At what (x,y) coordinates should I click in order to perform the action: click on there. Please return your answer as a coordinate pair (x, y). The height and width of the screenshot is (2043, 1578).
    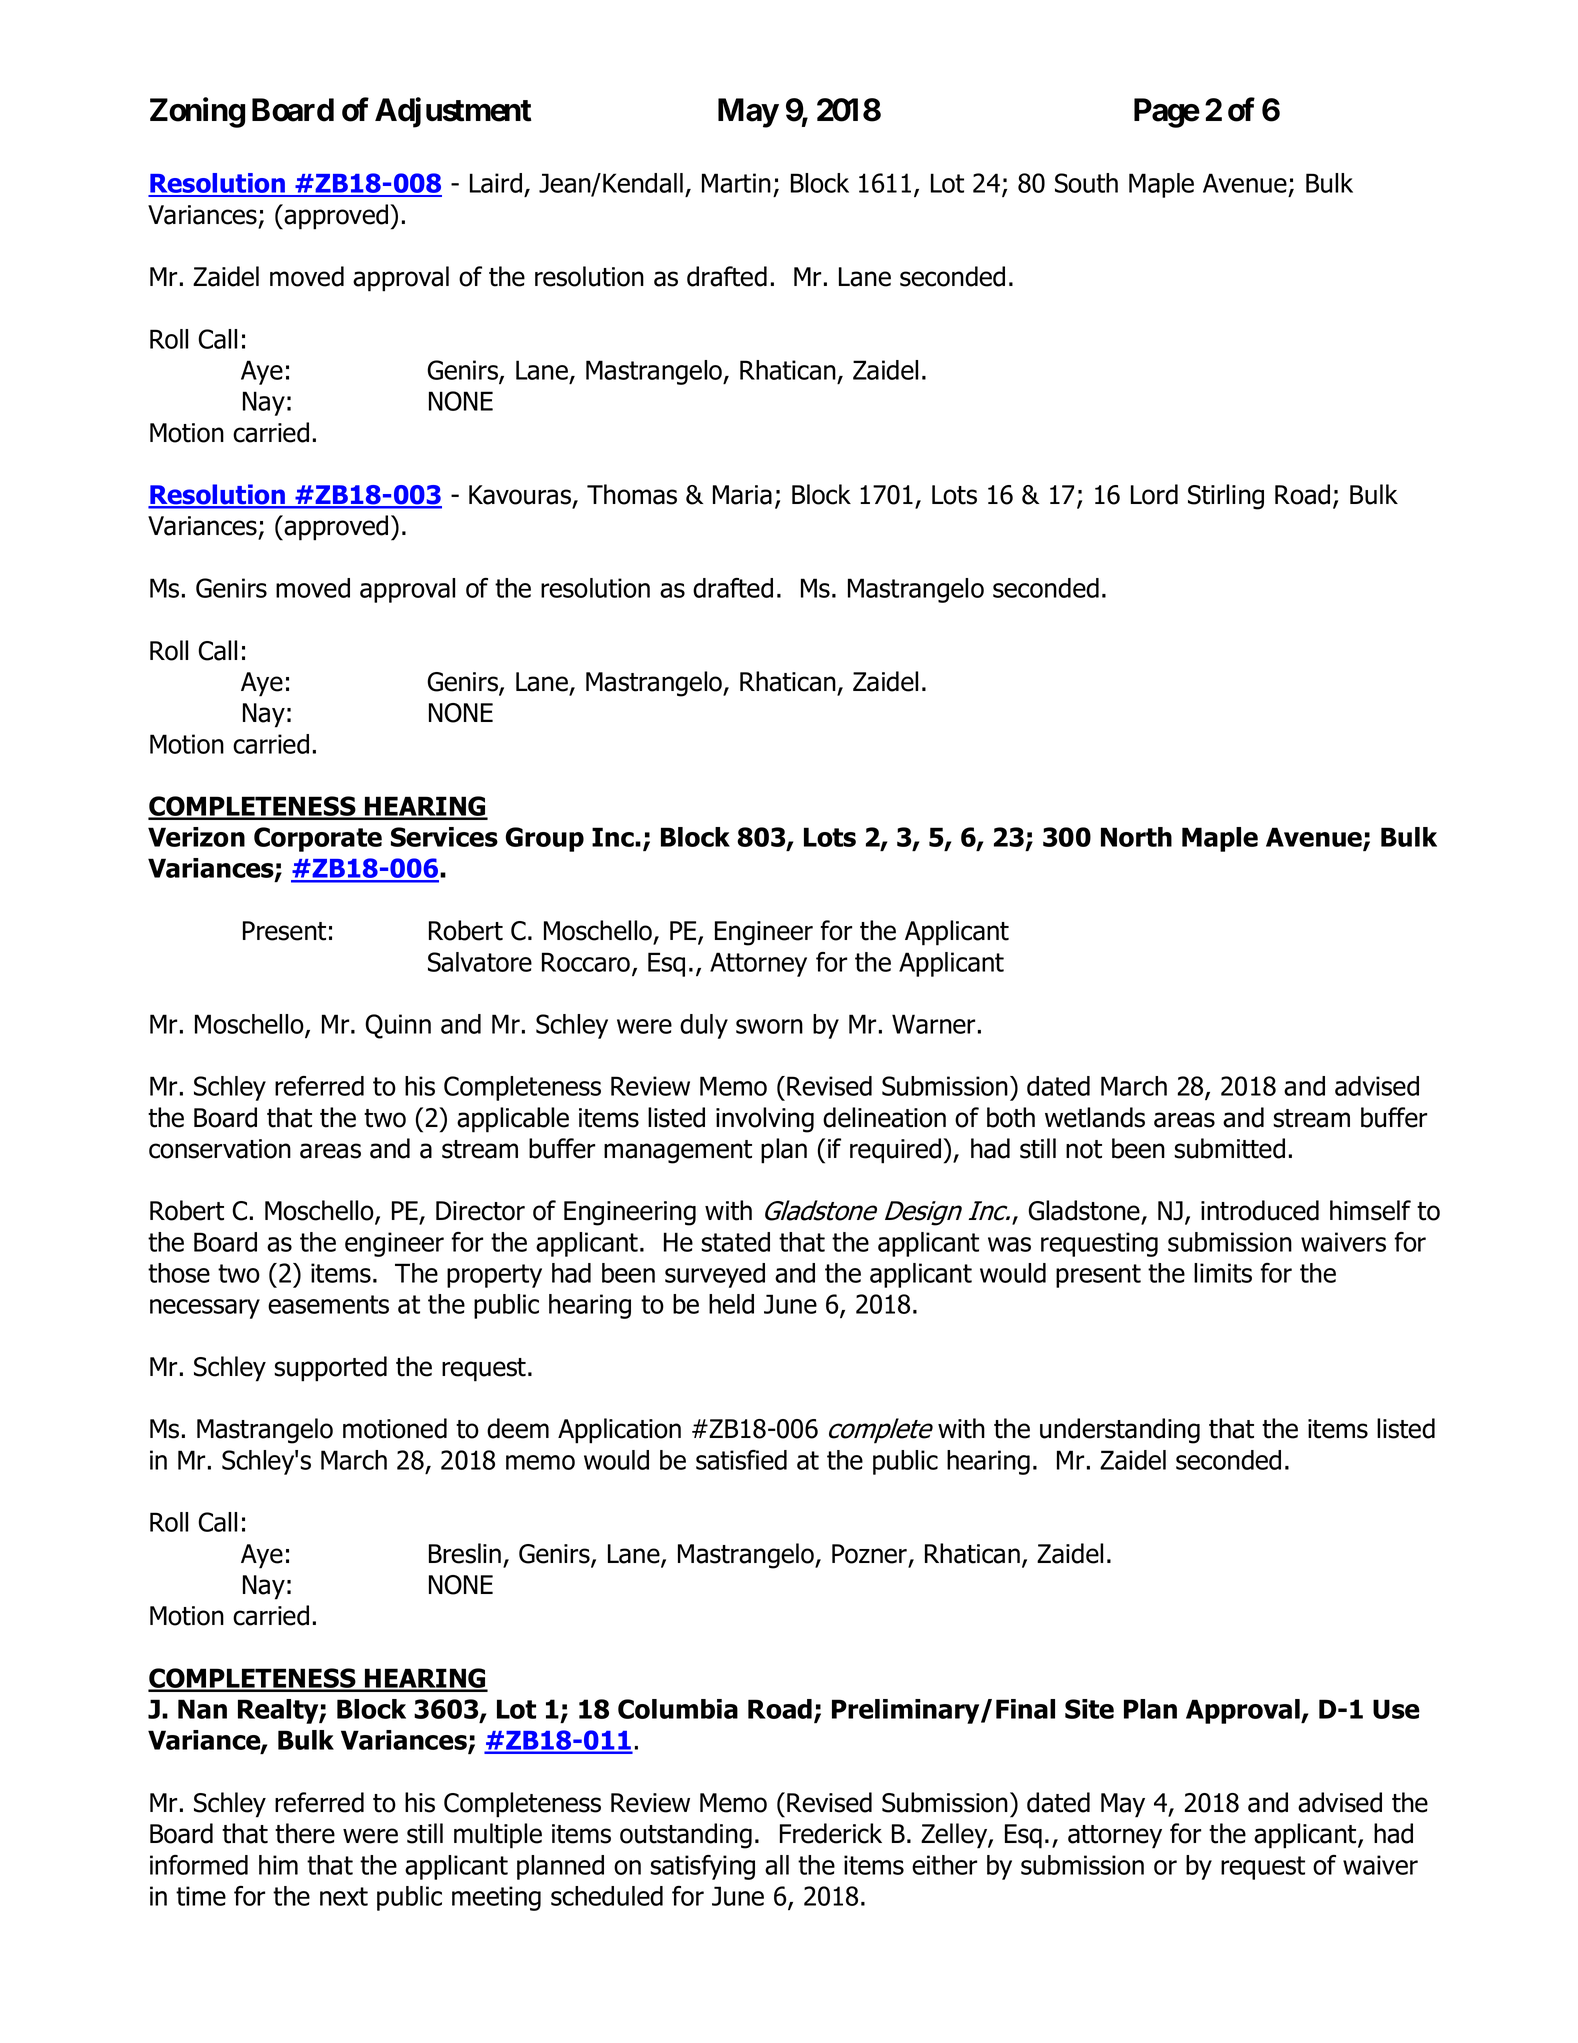
    Looking at the image, I should click on (305, 1833).
